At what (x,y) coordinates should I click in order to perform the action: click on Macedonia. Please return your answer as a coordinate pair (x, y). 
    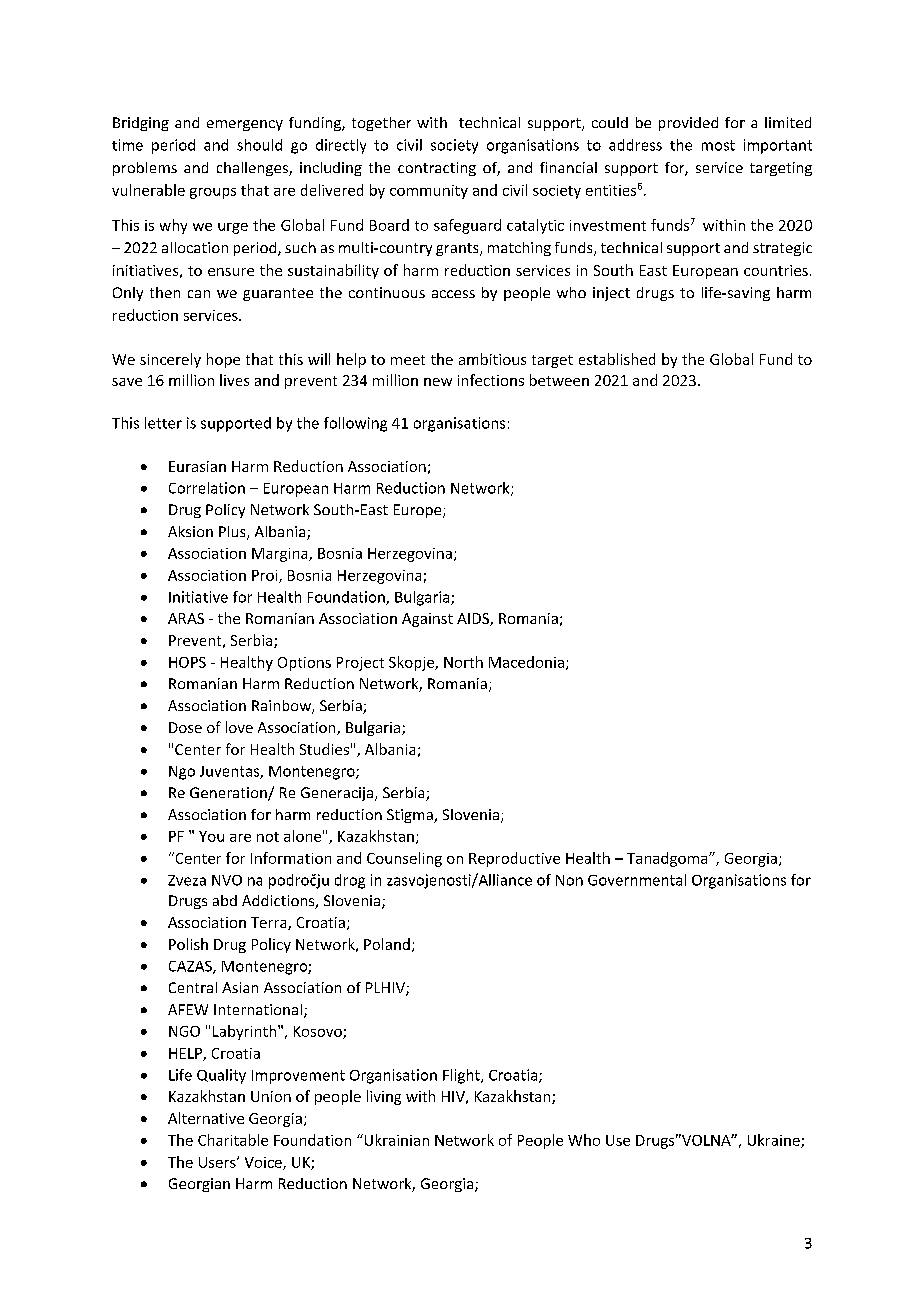
    Looking at the image, I should click on (526, 662).
